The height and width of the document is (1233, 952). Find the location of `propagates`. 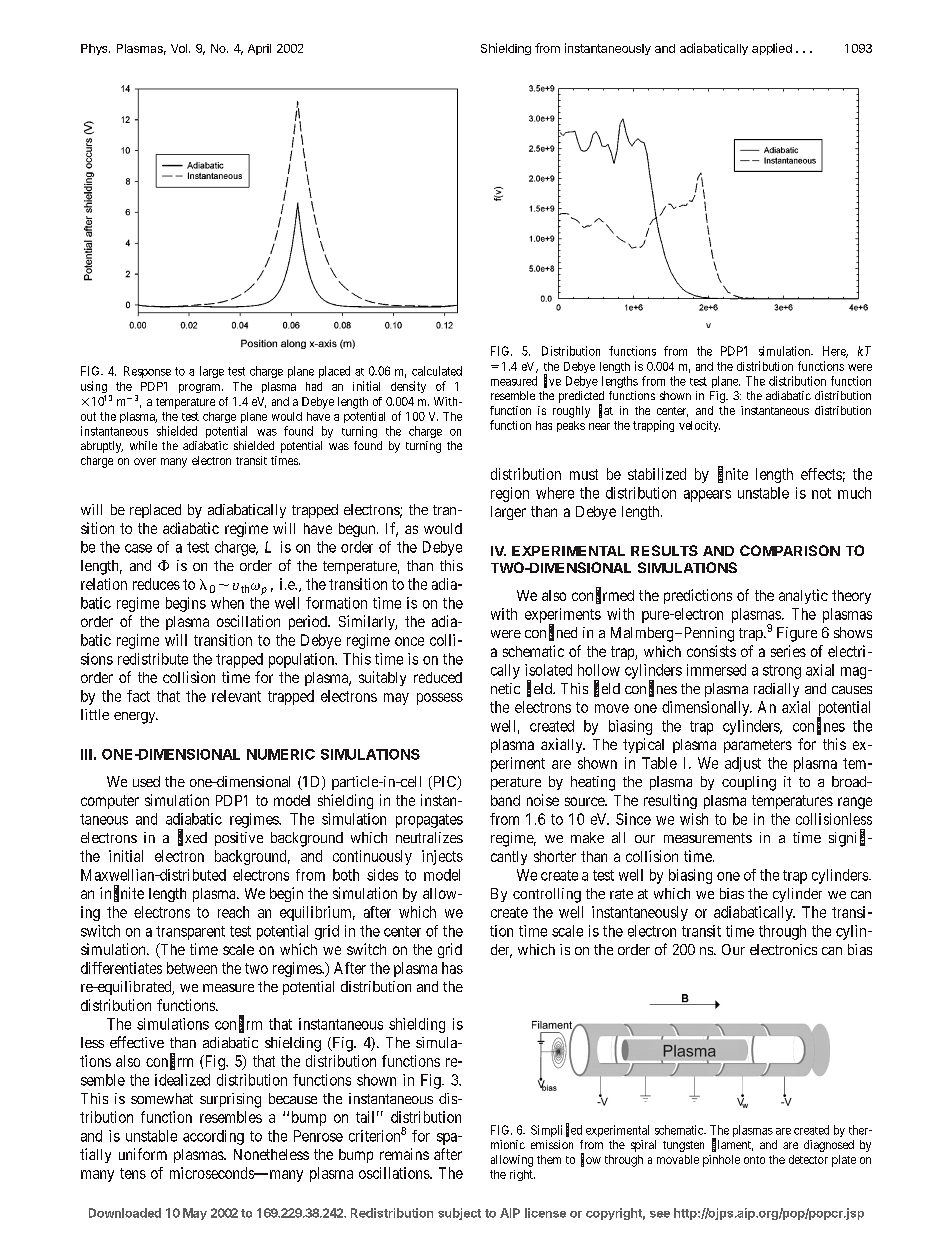

propagates is located at coordinates (429, 821).
